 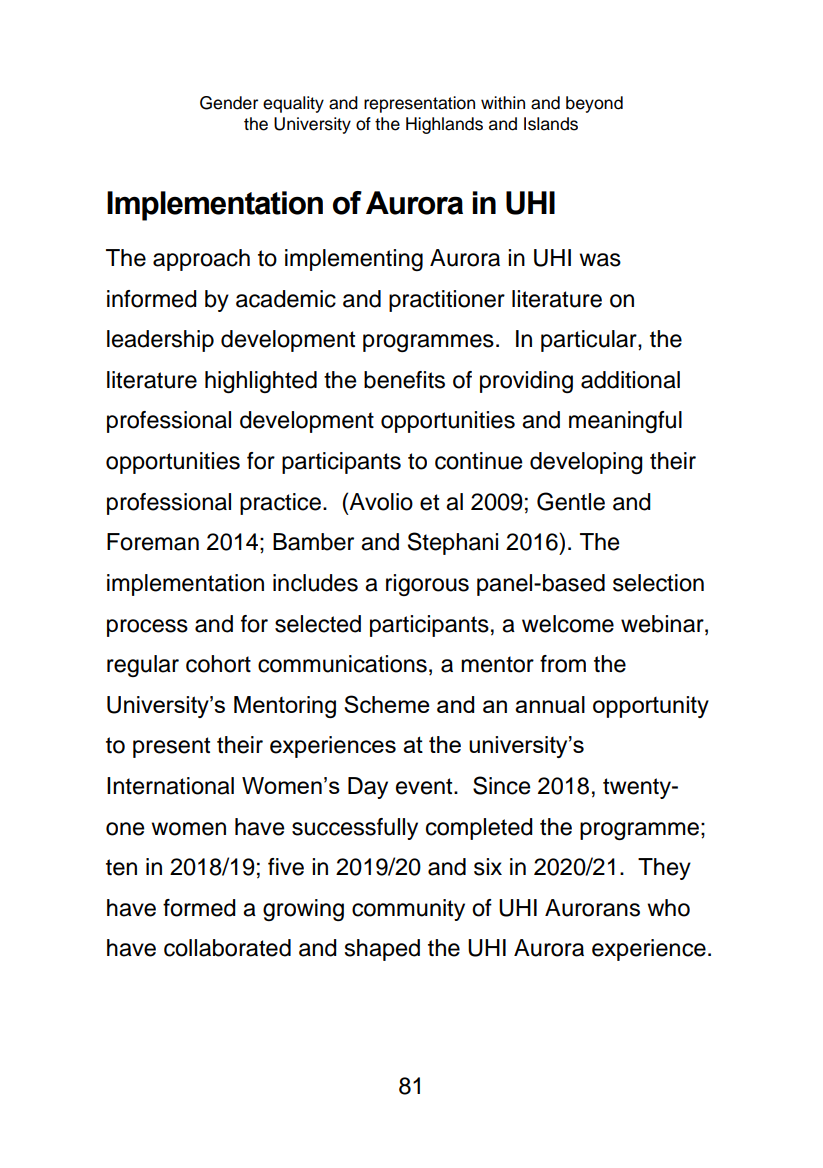 What do you see at coordinates (229, 103) in the screenshot?
I see `Gender` at bounding box center [229, 103].
